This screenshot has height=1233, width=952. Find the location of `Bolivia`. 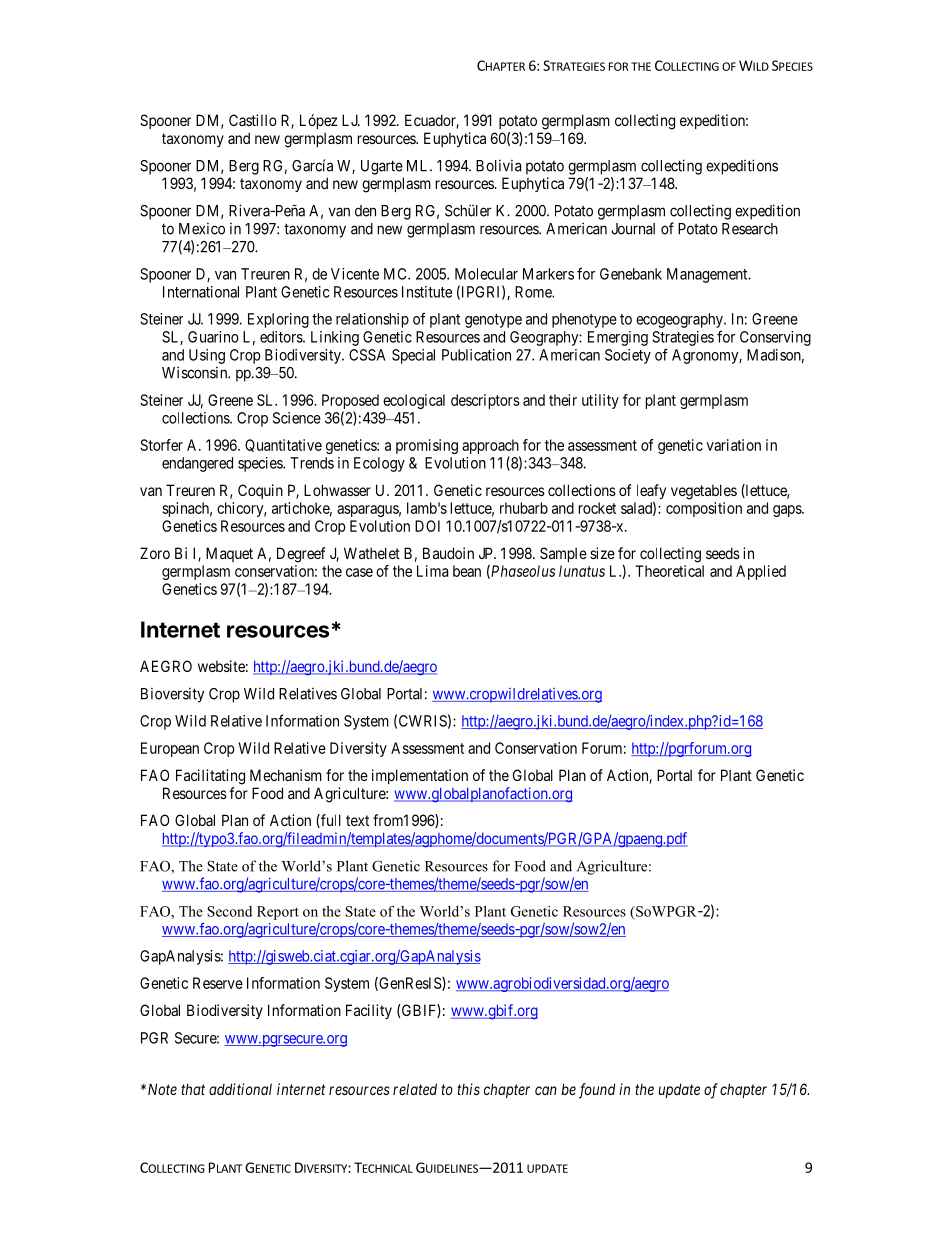

Bolivia is located at coordinates (498, 166).
